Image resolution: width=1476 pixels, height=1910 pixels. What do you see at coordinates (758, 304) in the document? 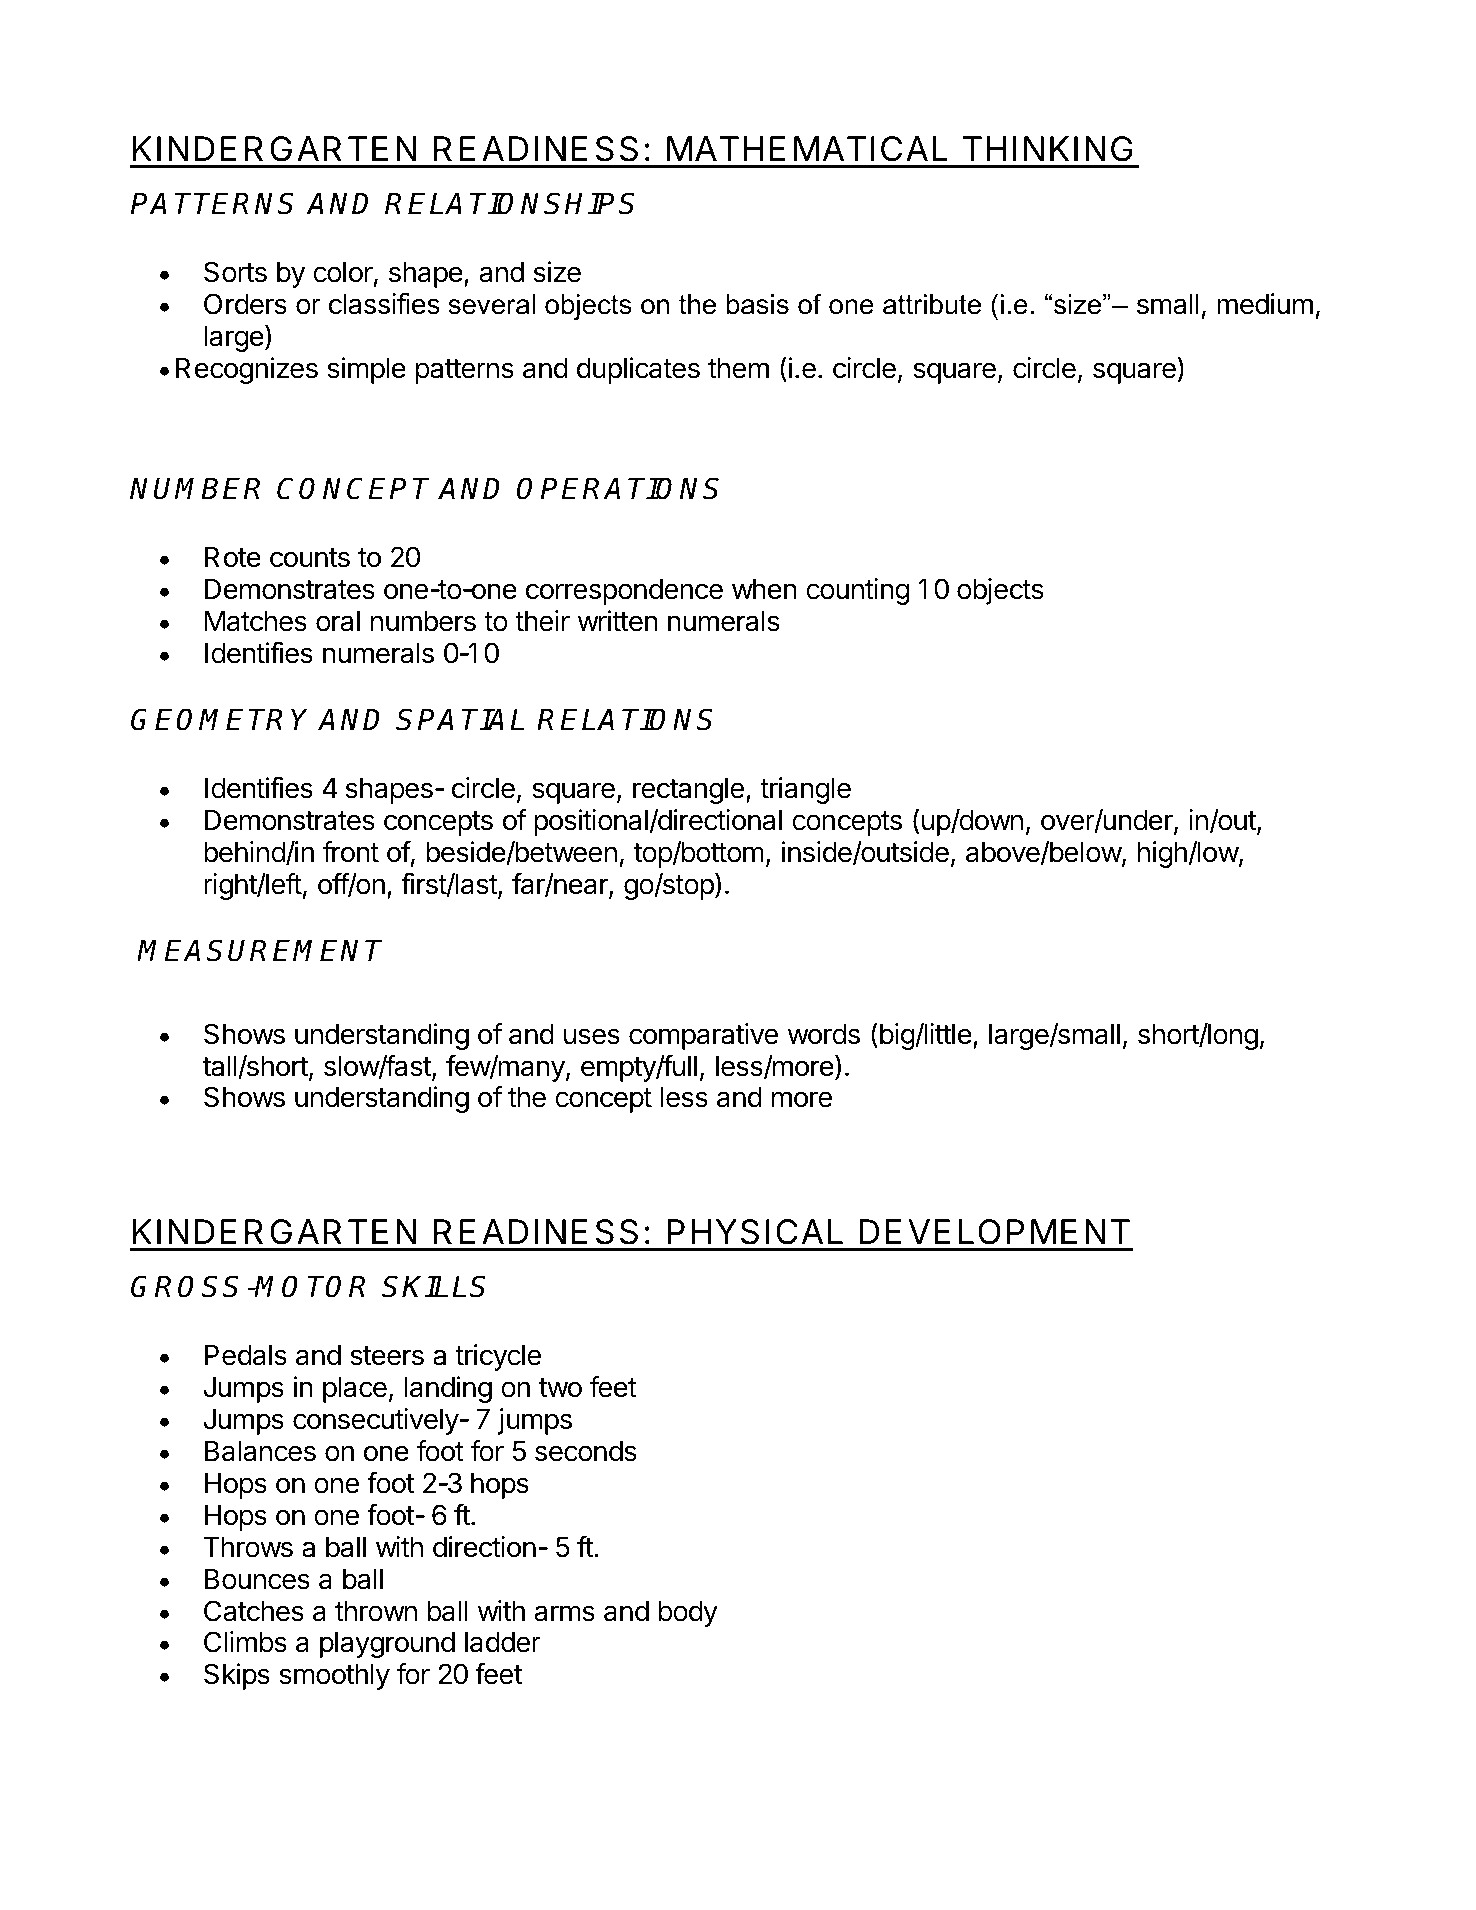
I see `basis` at bounding box center [758, 304].
